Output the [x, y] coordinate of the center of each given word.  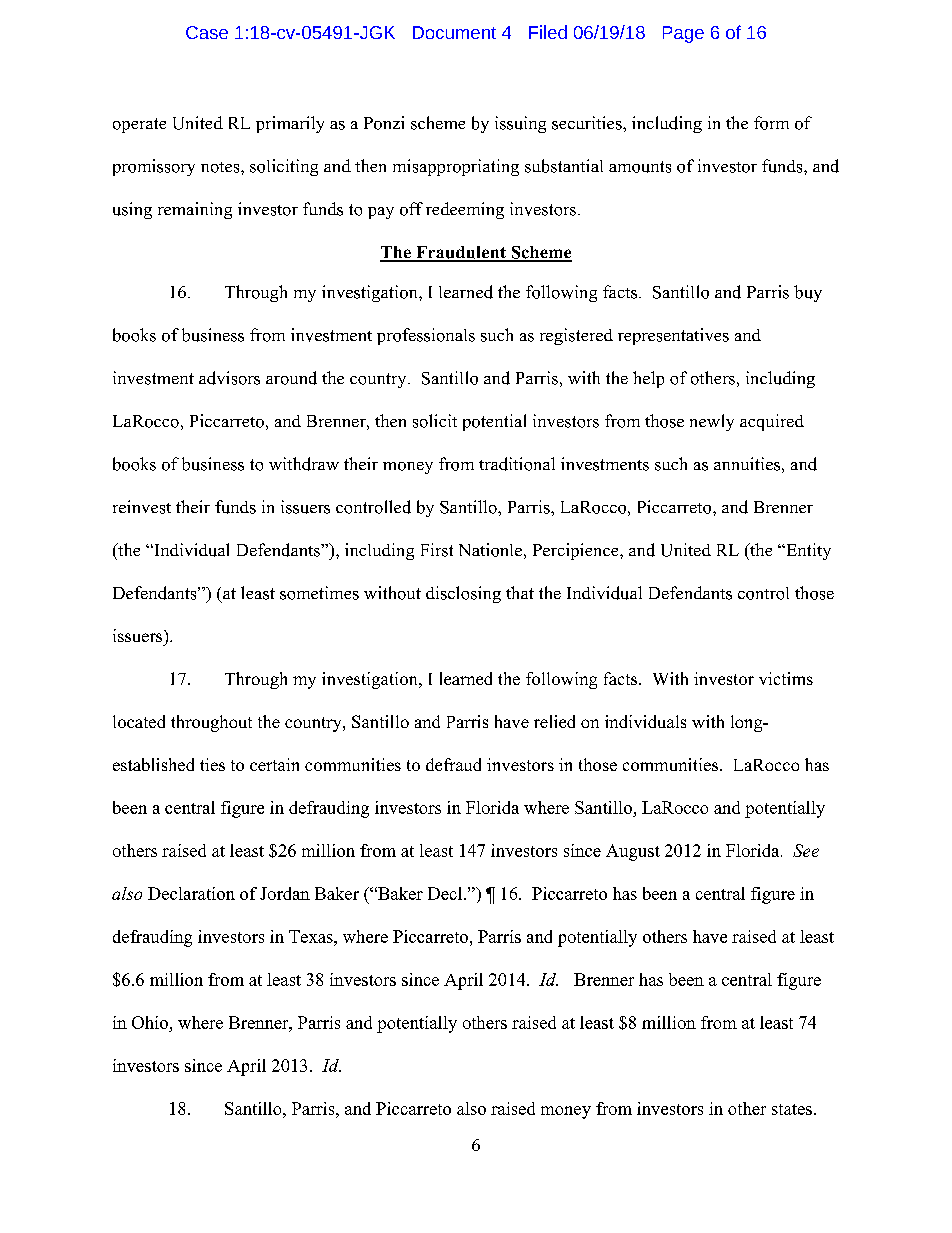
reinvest [142, 507]
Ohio [150, 1022]
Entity [807, 551]
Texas [312, 936]
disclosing [463, 594]
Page [683, 34]
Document [454, 32]
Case [207, 32]
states [792, 1109]
